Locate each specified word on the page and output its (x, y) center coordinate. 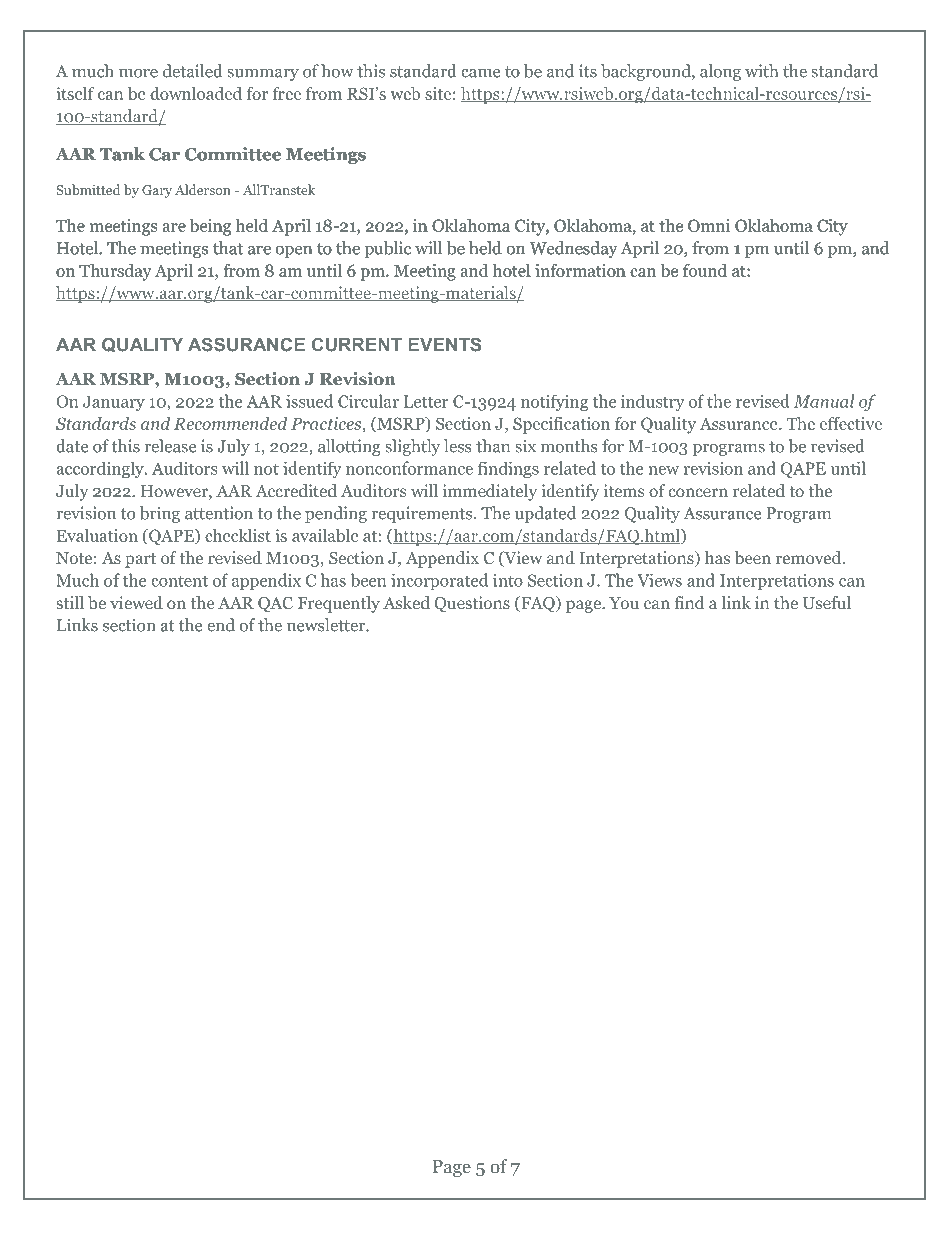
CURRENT (357, 345)
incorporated (439, 581)
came (480, 73)
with (761, 71)
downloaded (196, 93)
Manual (824, 401)
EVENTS (444, 344)
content (179, 581)
